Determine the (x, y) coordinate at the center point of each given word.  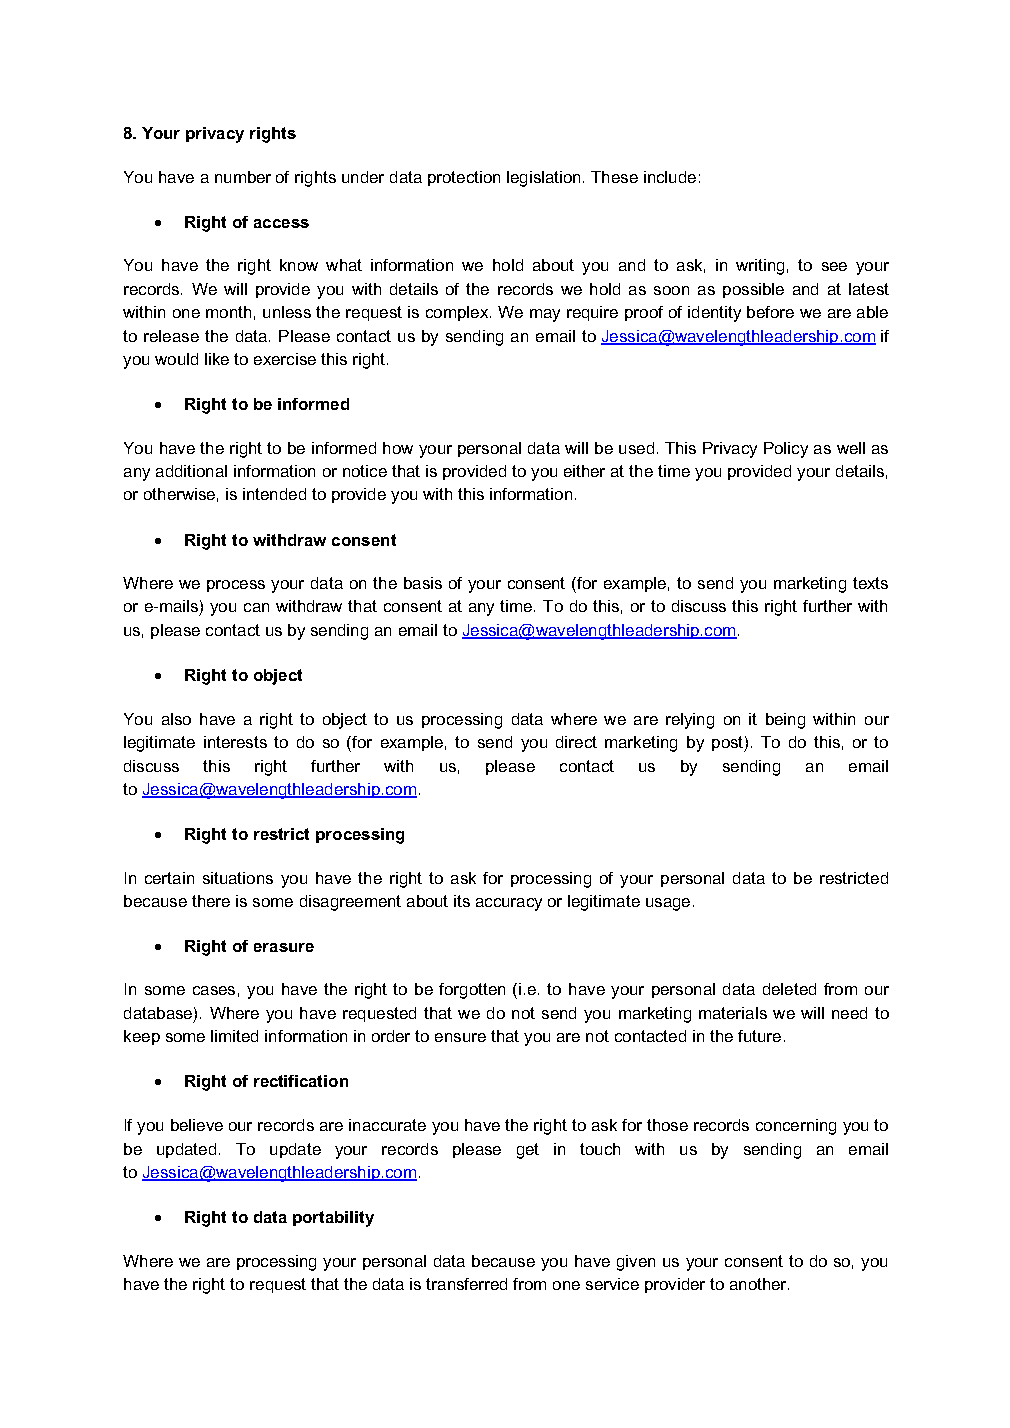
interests (235, 742)
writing (760, 267)
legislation (543, 179)
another (759, 1284)
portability (333, 1219)
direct (576, 742)
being (785, 721)
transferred (466, 1284)
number (243, 177)
